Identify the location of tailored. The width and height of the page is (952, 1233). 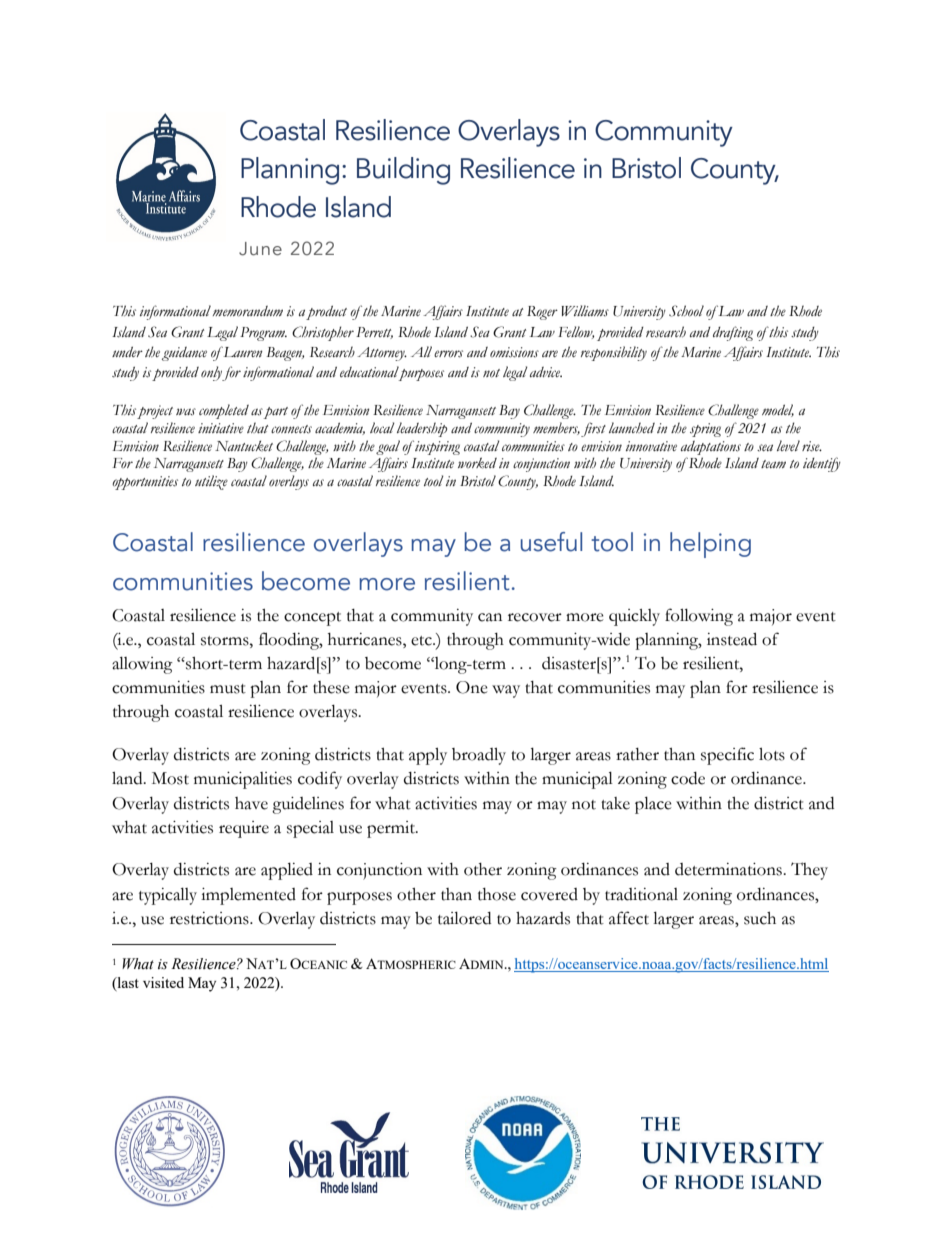
(464, 918).
